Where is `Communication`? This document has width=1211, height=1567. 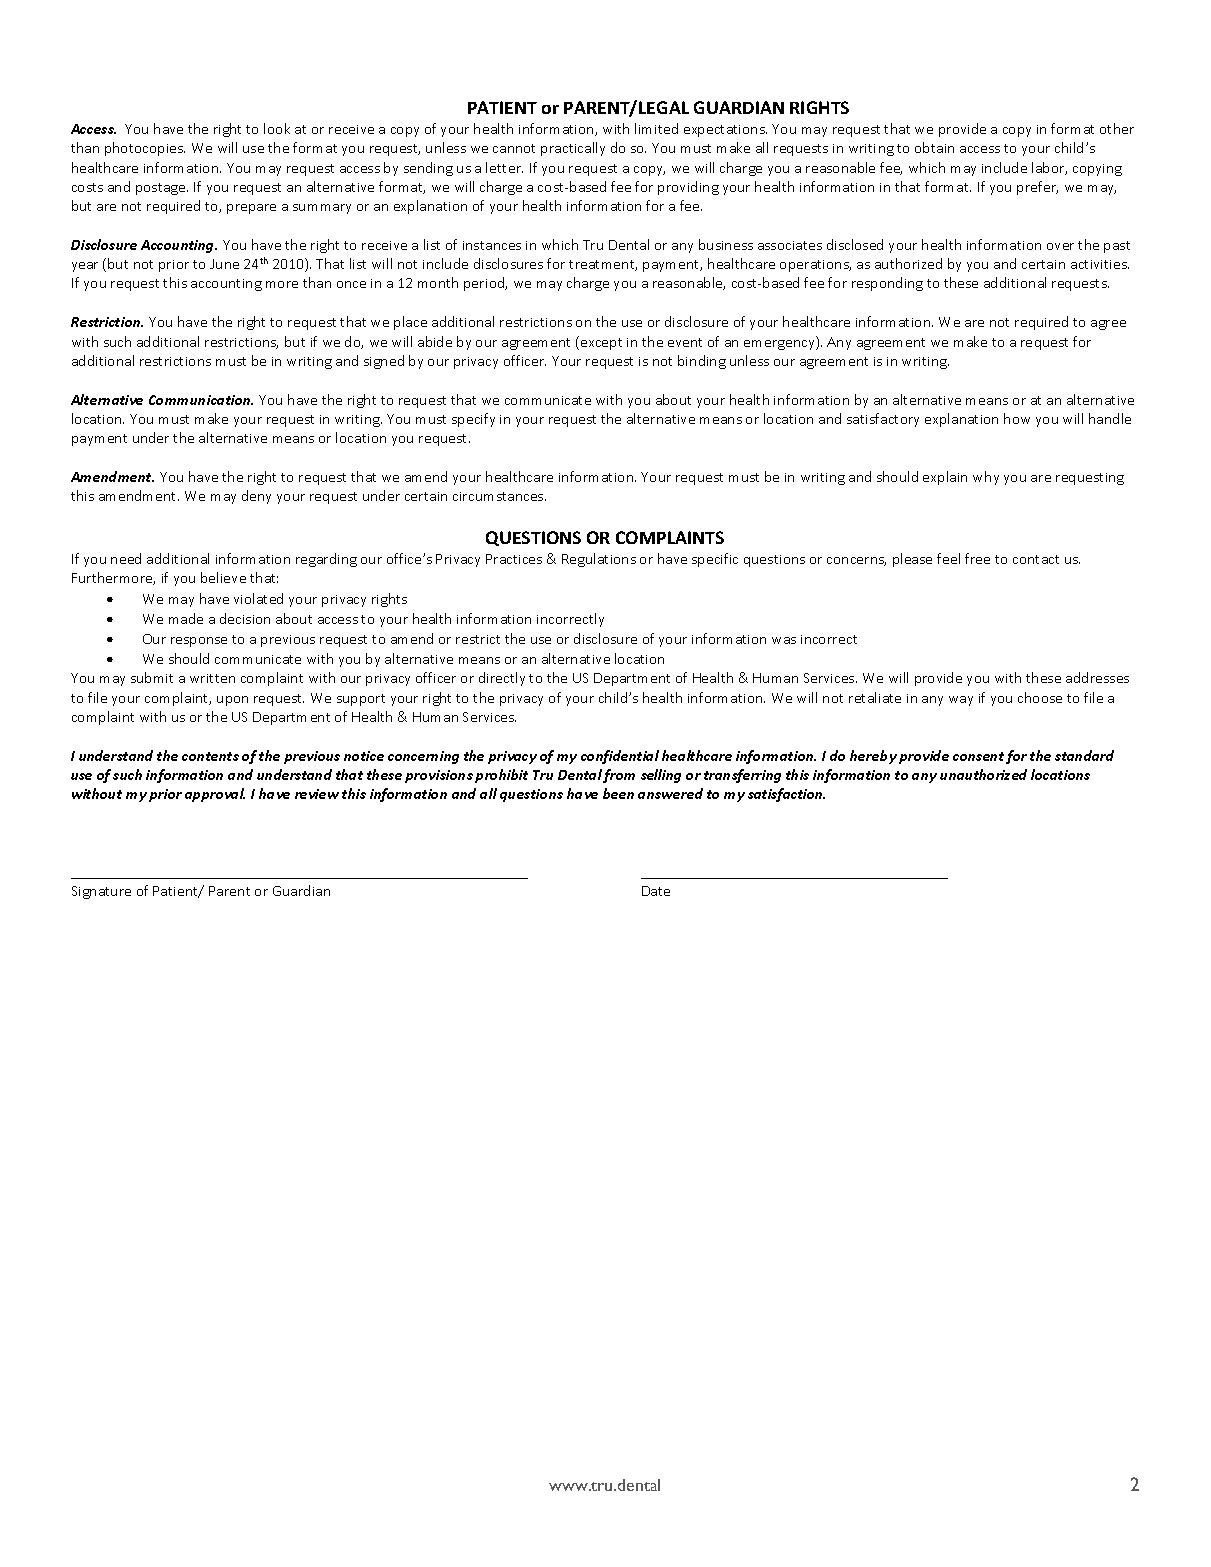
Communication is located at coordinates (201, 400).
